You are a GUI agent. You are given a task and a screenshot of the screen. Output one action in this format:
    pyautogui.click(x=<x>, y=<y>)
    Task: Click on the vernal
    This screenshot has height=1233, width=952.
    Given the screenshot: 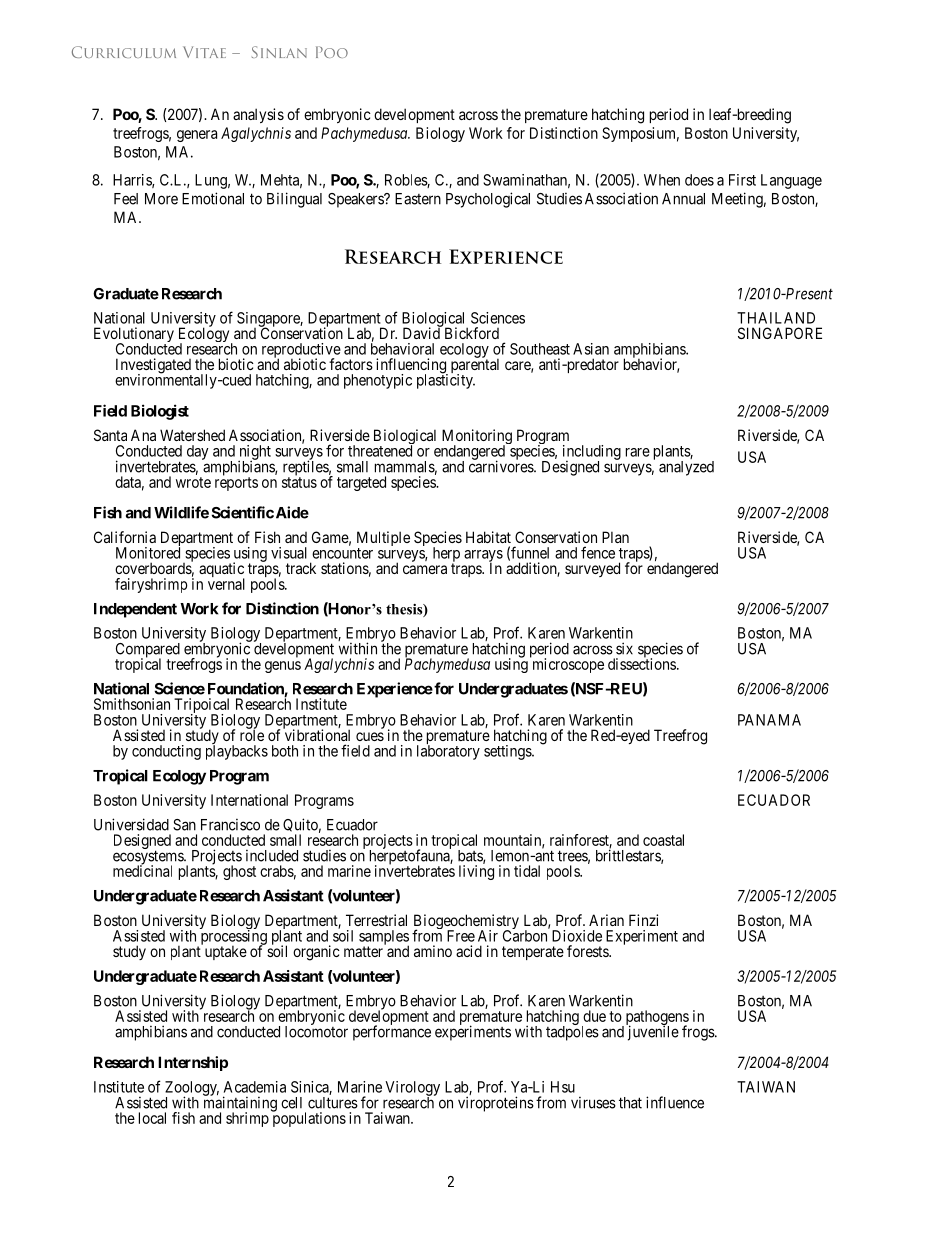 What is the action you would take?
    pyautogui.click(x=226, y=584)
